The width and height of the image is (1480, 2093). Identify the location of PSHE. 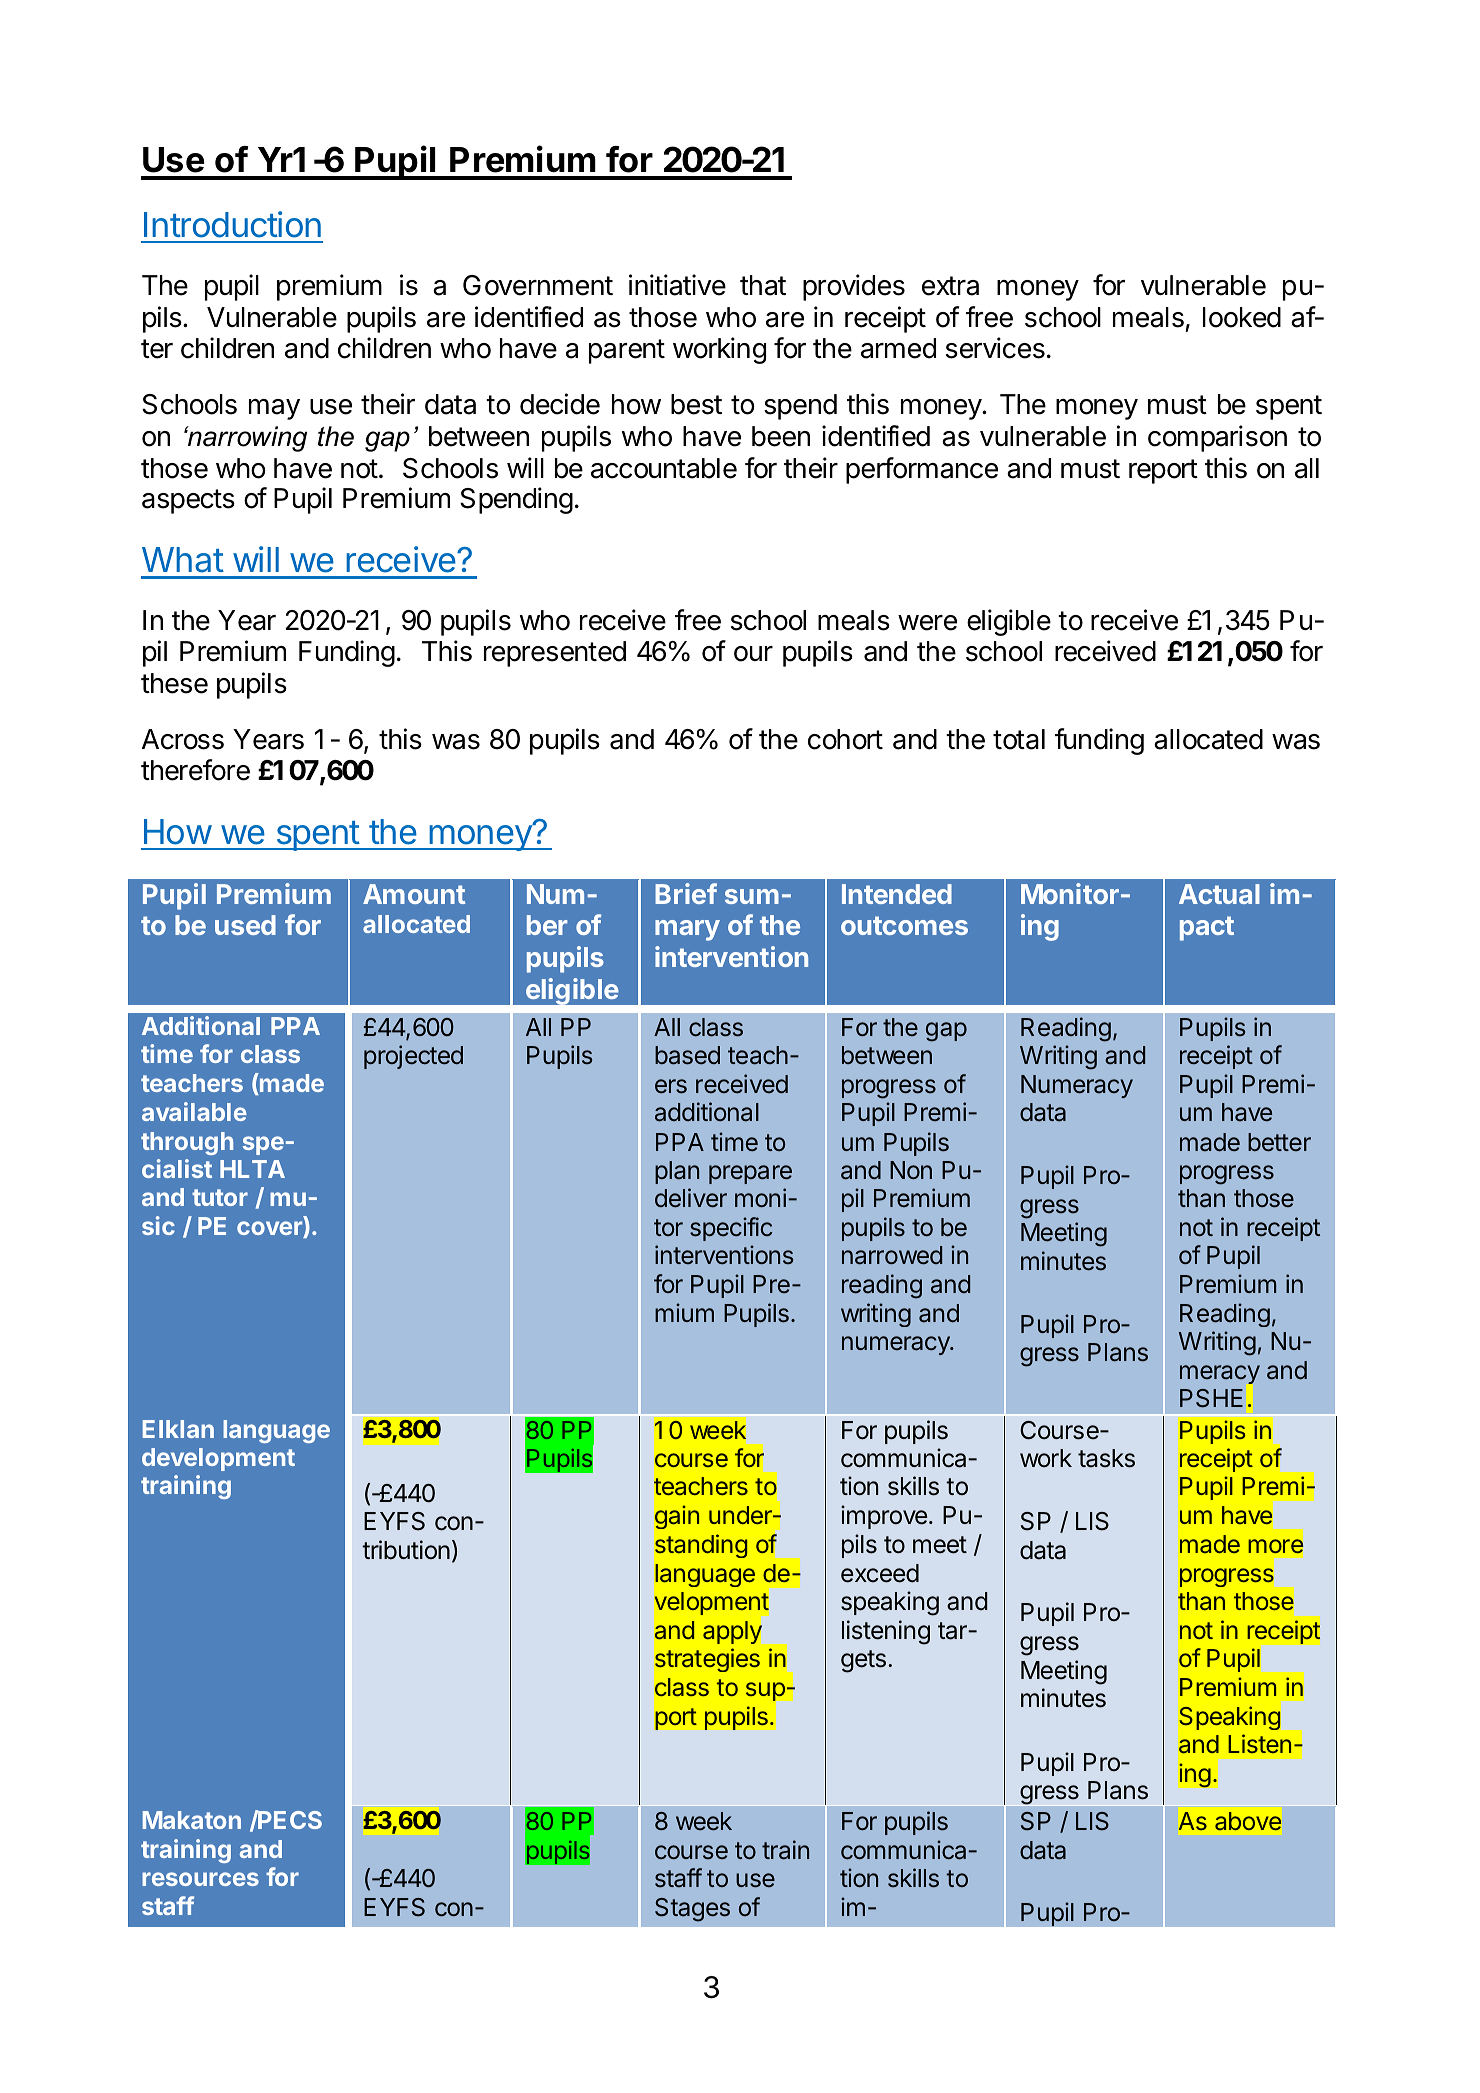
(1211, 1398).
